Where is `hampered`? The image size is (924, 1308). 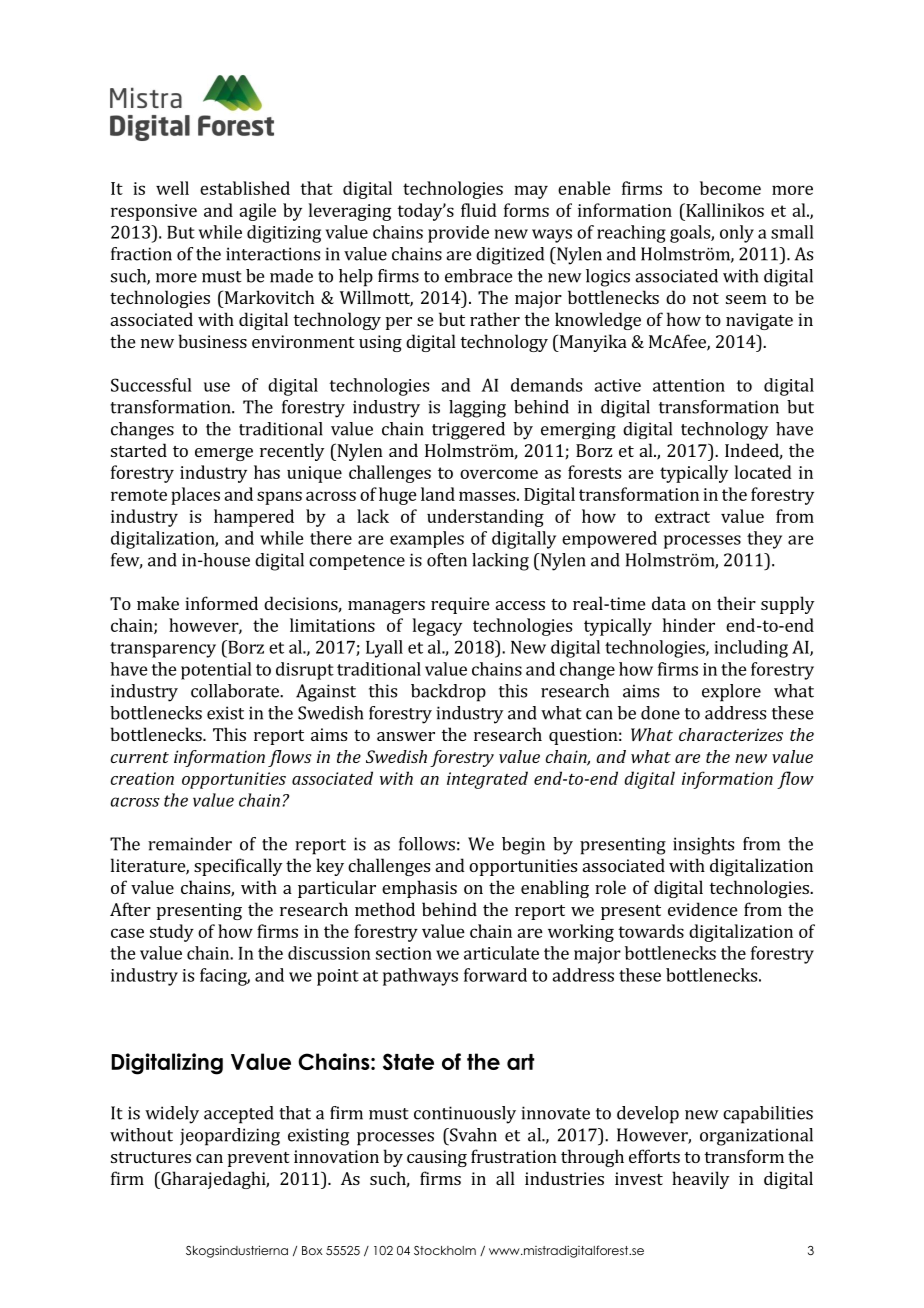 hampered is located at coordinates (254, 518).
